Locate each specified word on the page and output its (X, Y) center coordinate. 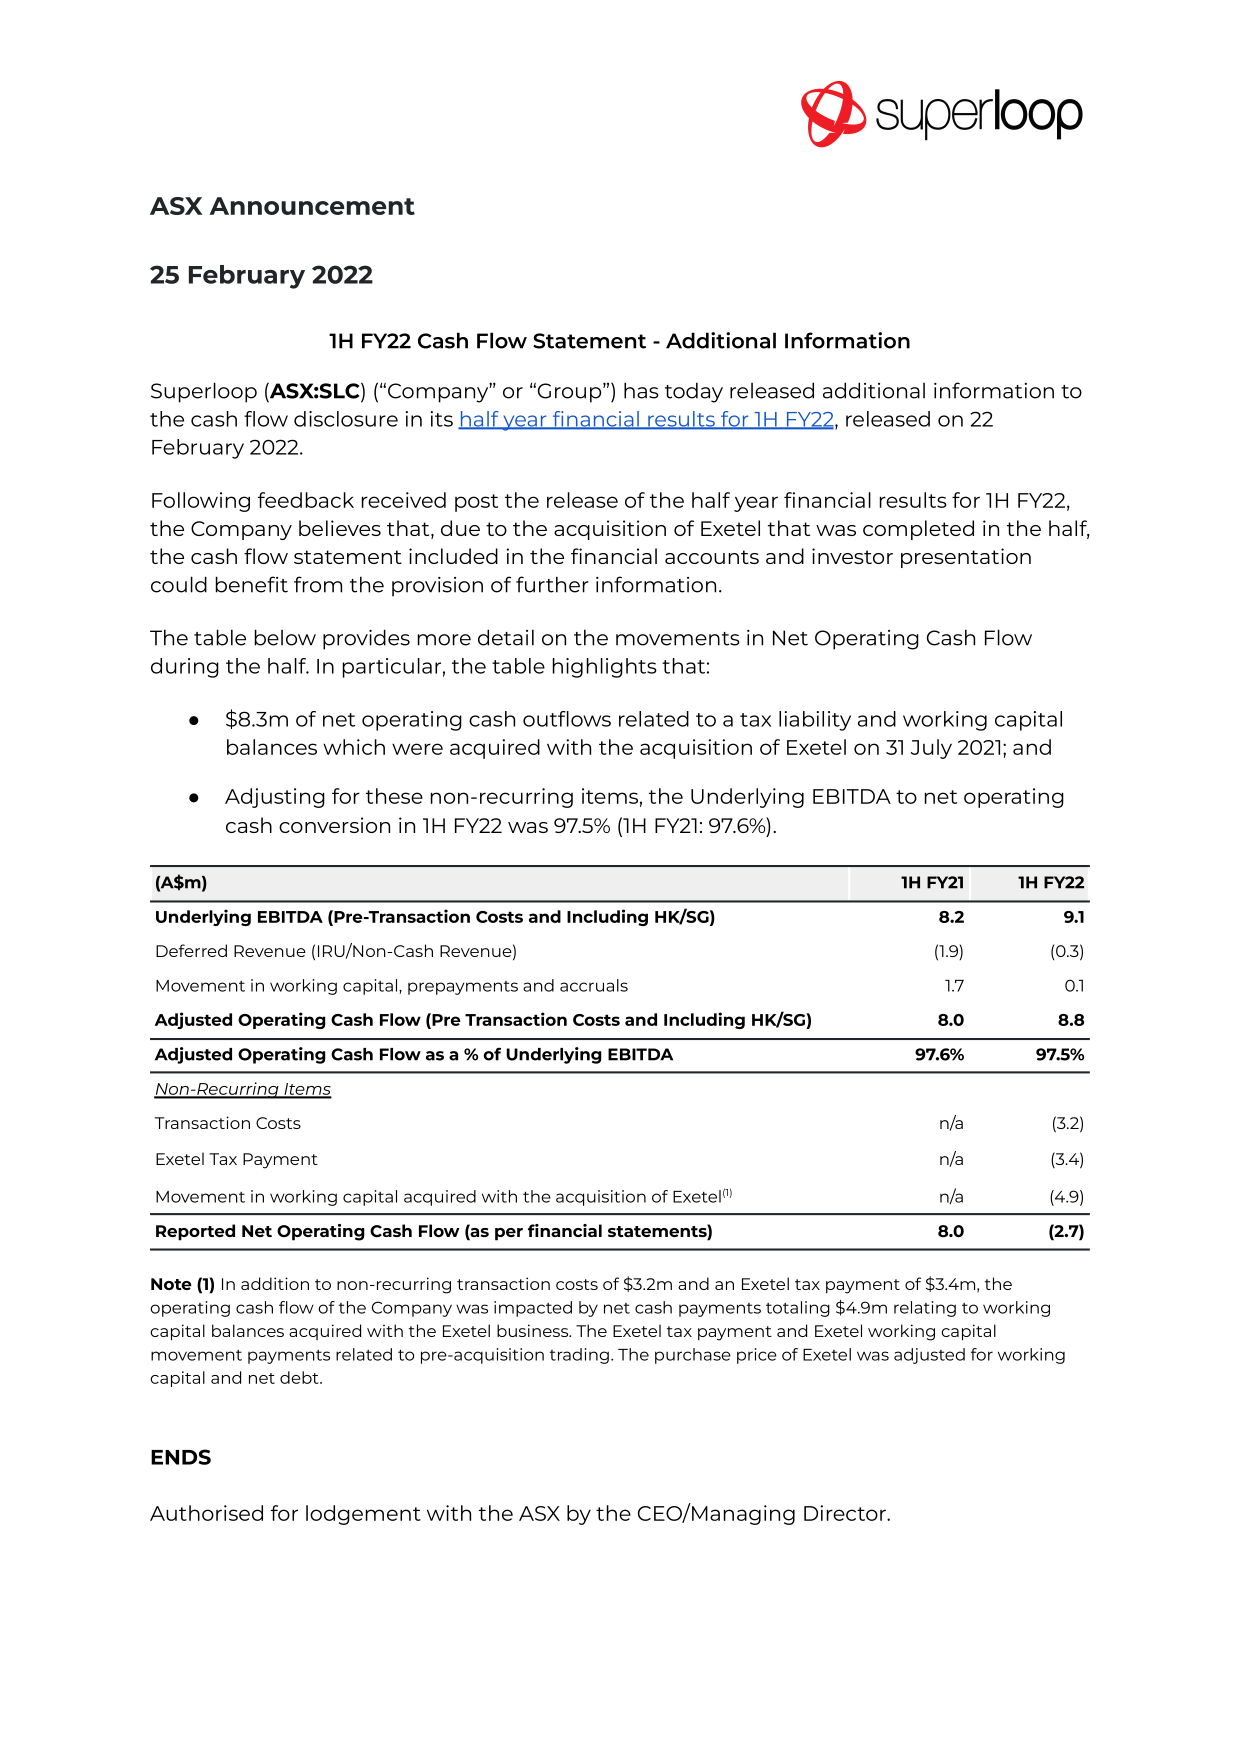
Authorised (206, 1513)
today (694, 392)
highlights (605, 668)
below (285, 637)
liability (815, 721)
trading (579, 1356)
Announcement (312, 206)
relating (925, 1309)
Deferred (191, 950)
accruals (594, 985)
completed (918, 530)
